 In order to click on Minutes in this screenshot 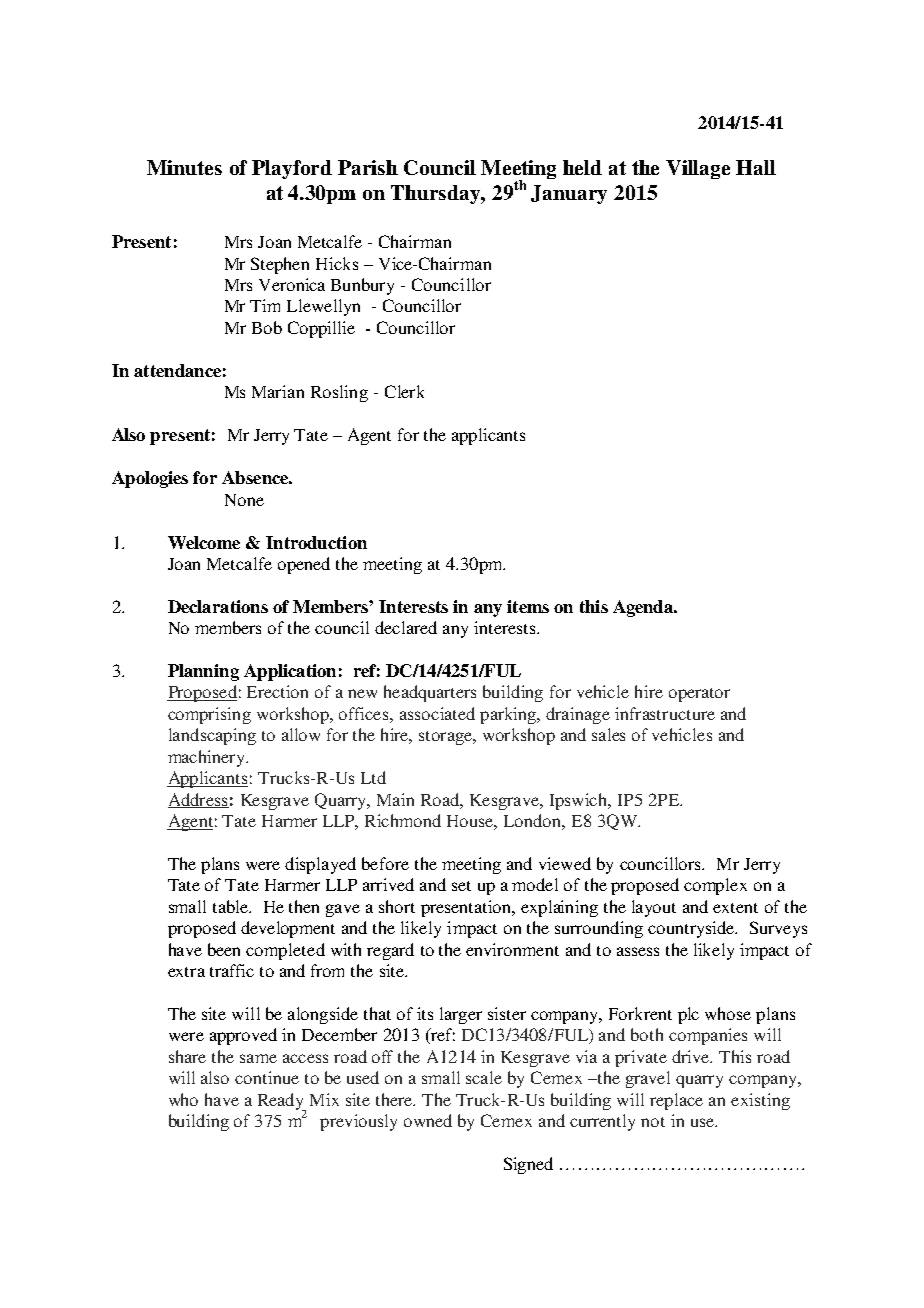, I will do `click(184, 167)`.
